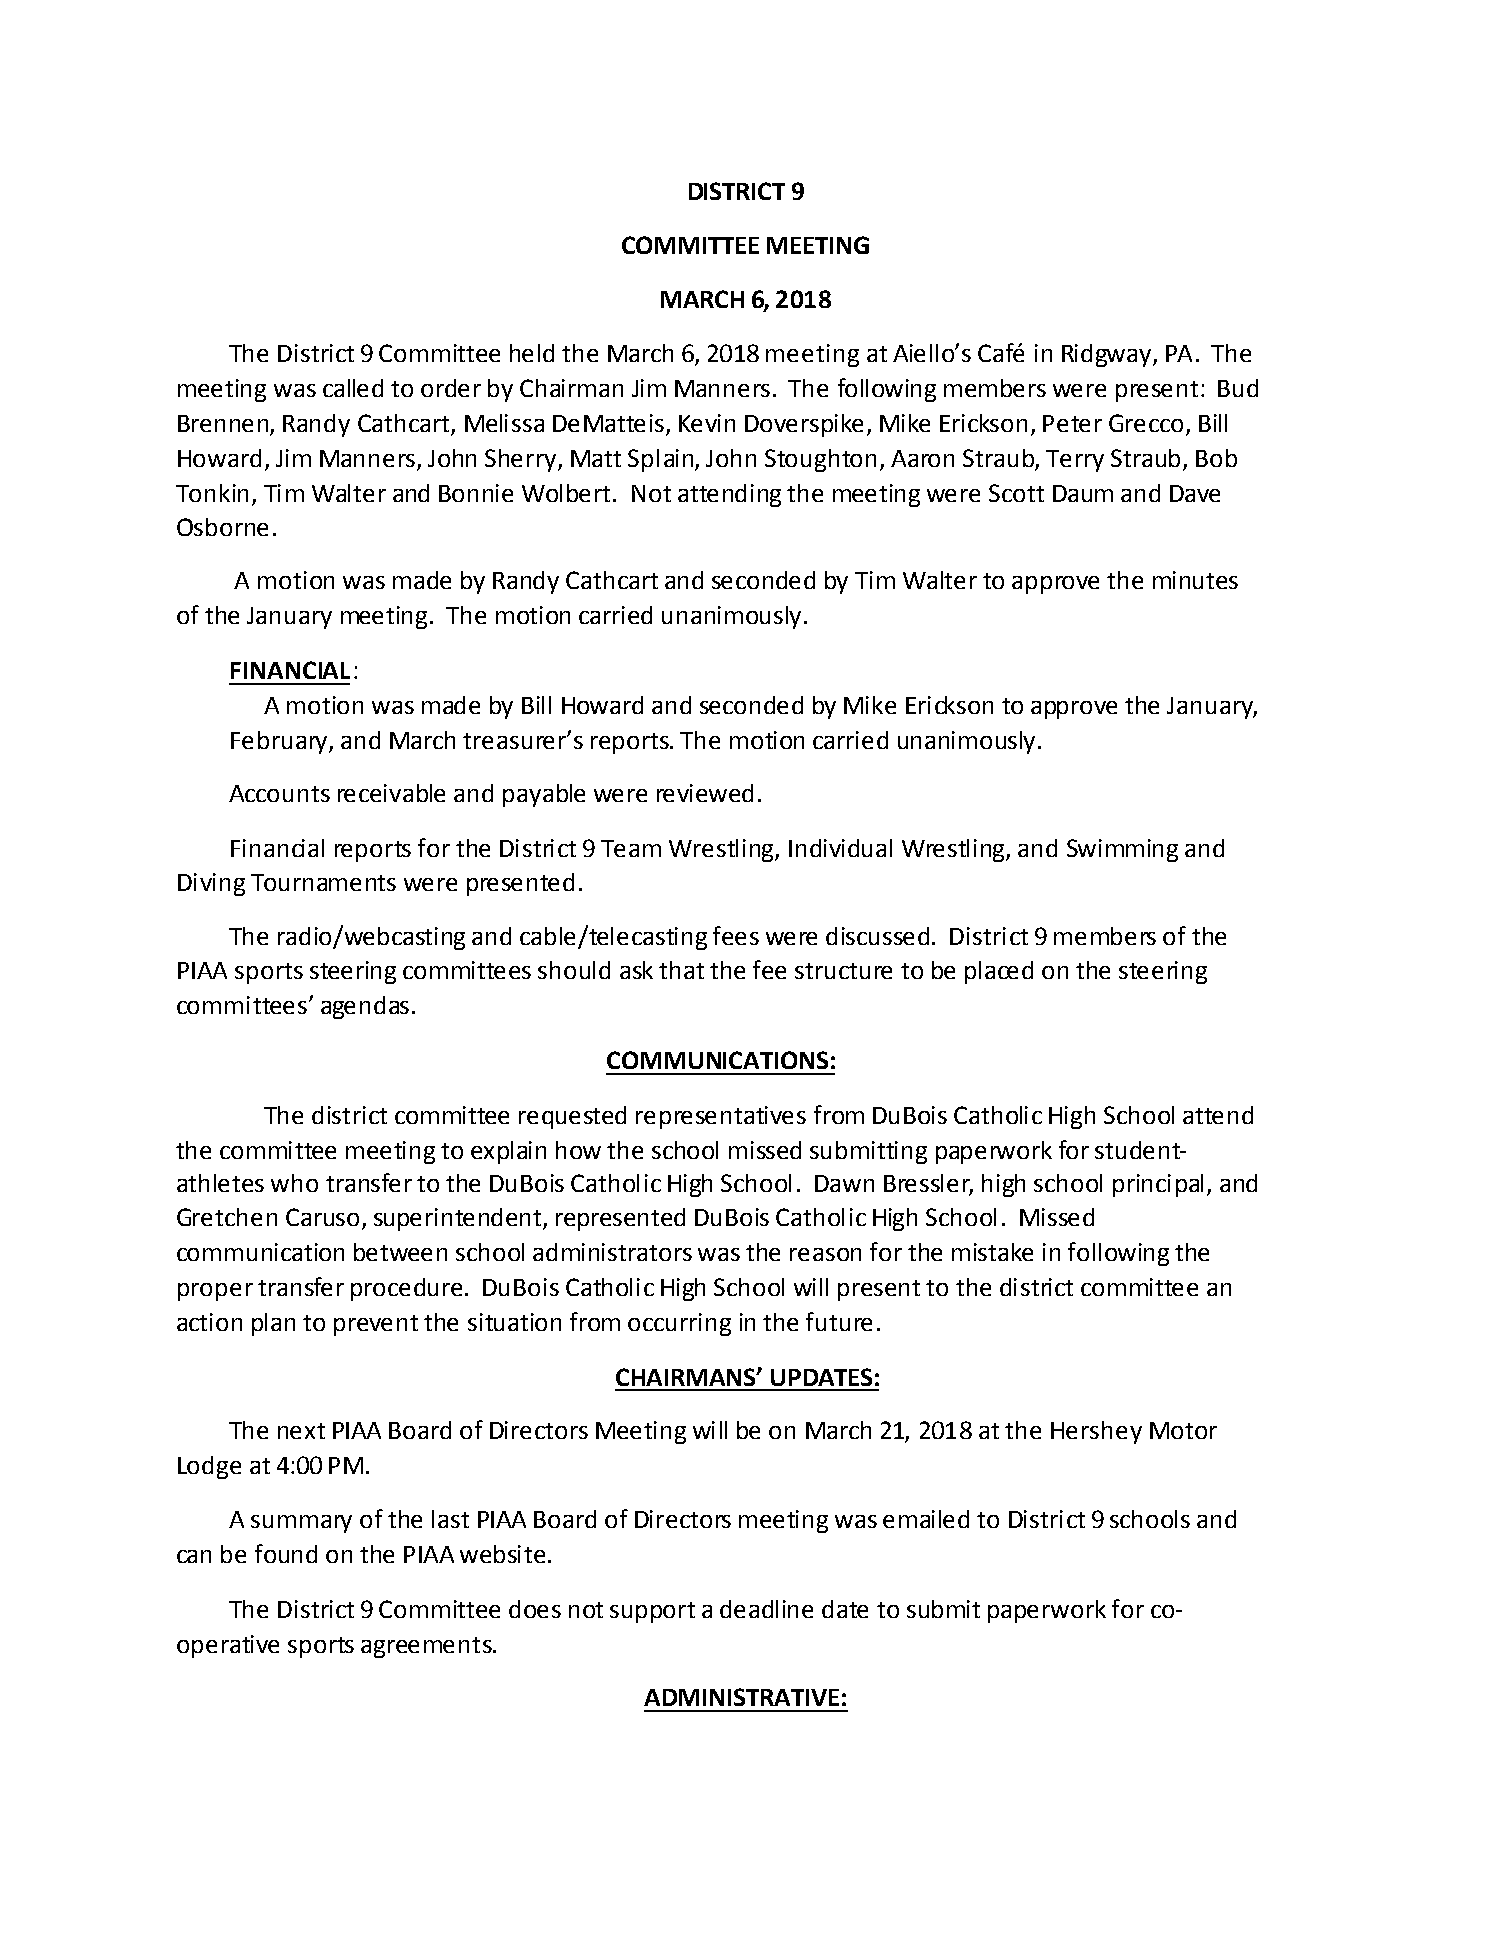 The height and width of the screenshot is (1933, 1494). What do you see at coordinates (427, 1647) in the screenshot?
I see `agreements` at bounding box center [427, 1647].
